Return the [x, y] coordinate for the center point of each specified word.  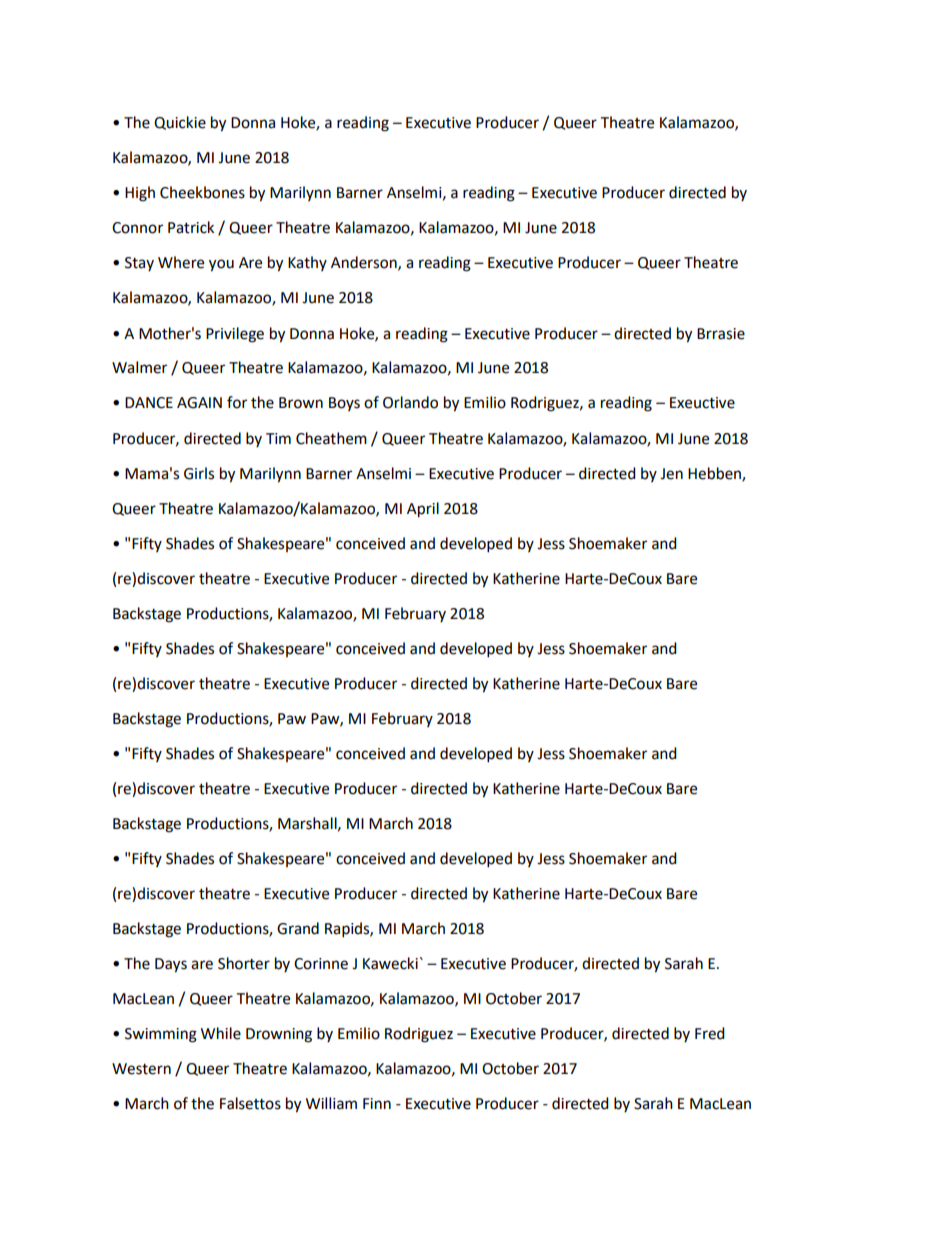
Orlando [410, 402]
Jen [671, 474]
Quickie [180, 123]
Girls [199, 473]
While [221, 1033]
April [423, 510]
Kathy [307, 263]
